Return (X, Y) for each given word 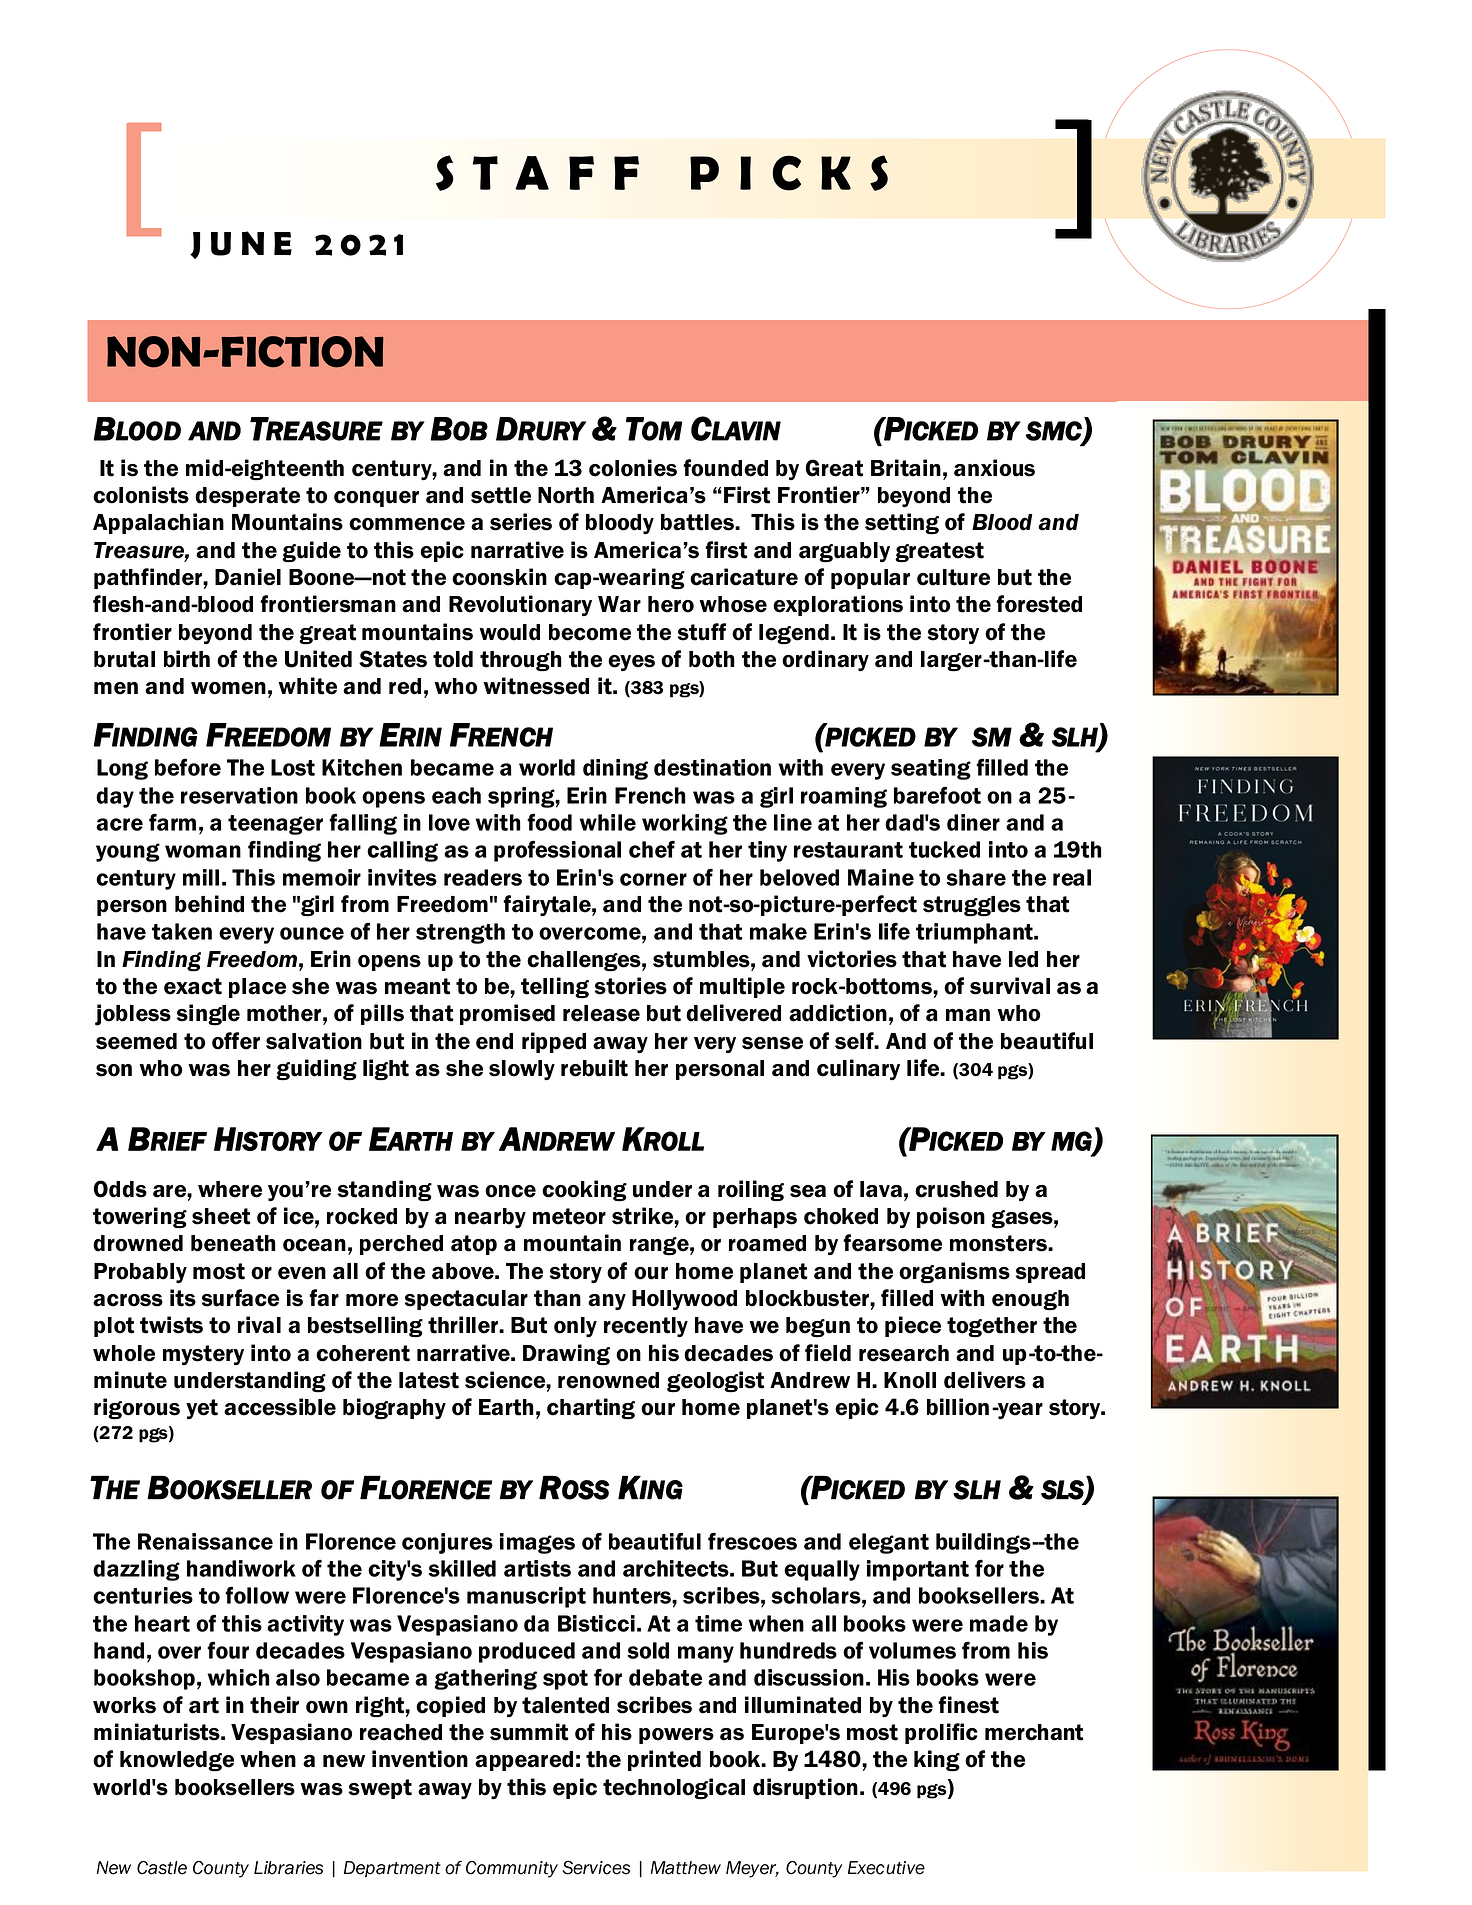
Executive (886, 1868)
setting (902, 524)
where (230, 1189)
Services (596, 1867)
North (566, 495)
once (510, 1191)
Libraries (288, 1868)
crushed (956, 1189)
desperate (247, 497)
